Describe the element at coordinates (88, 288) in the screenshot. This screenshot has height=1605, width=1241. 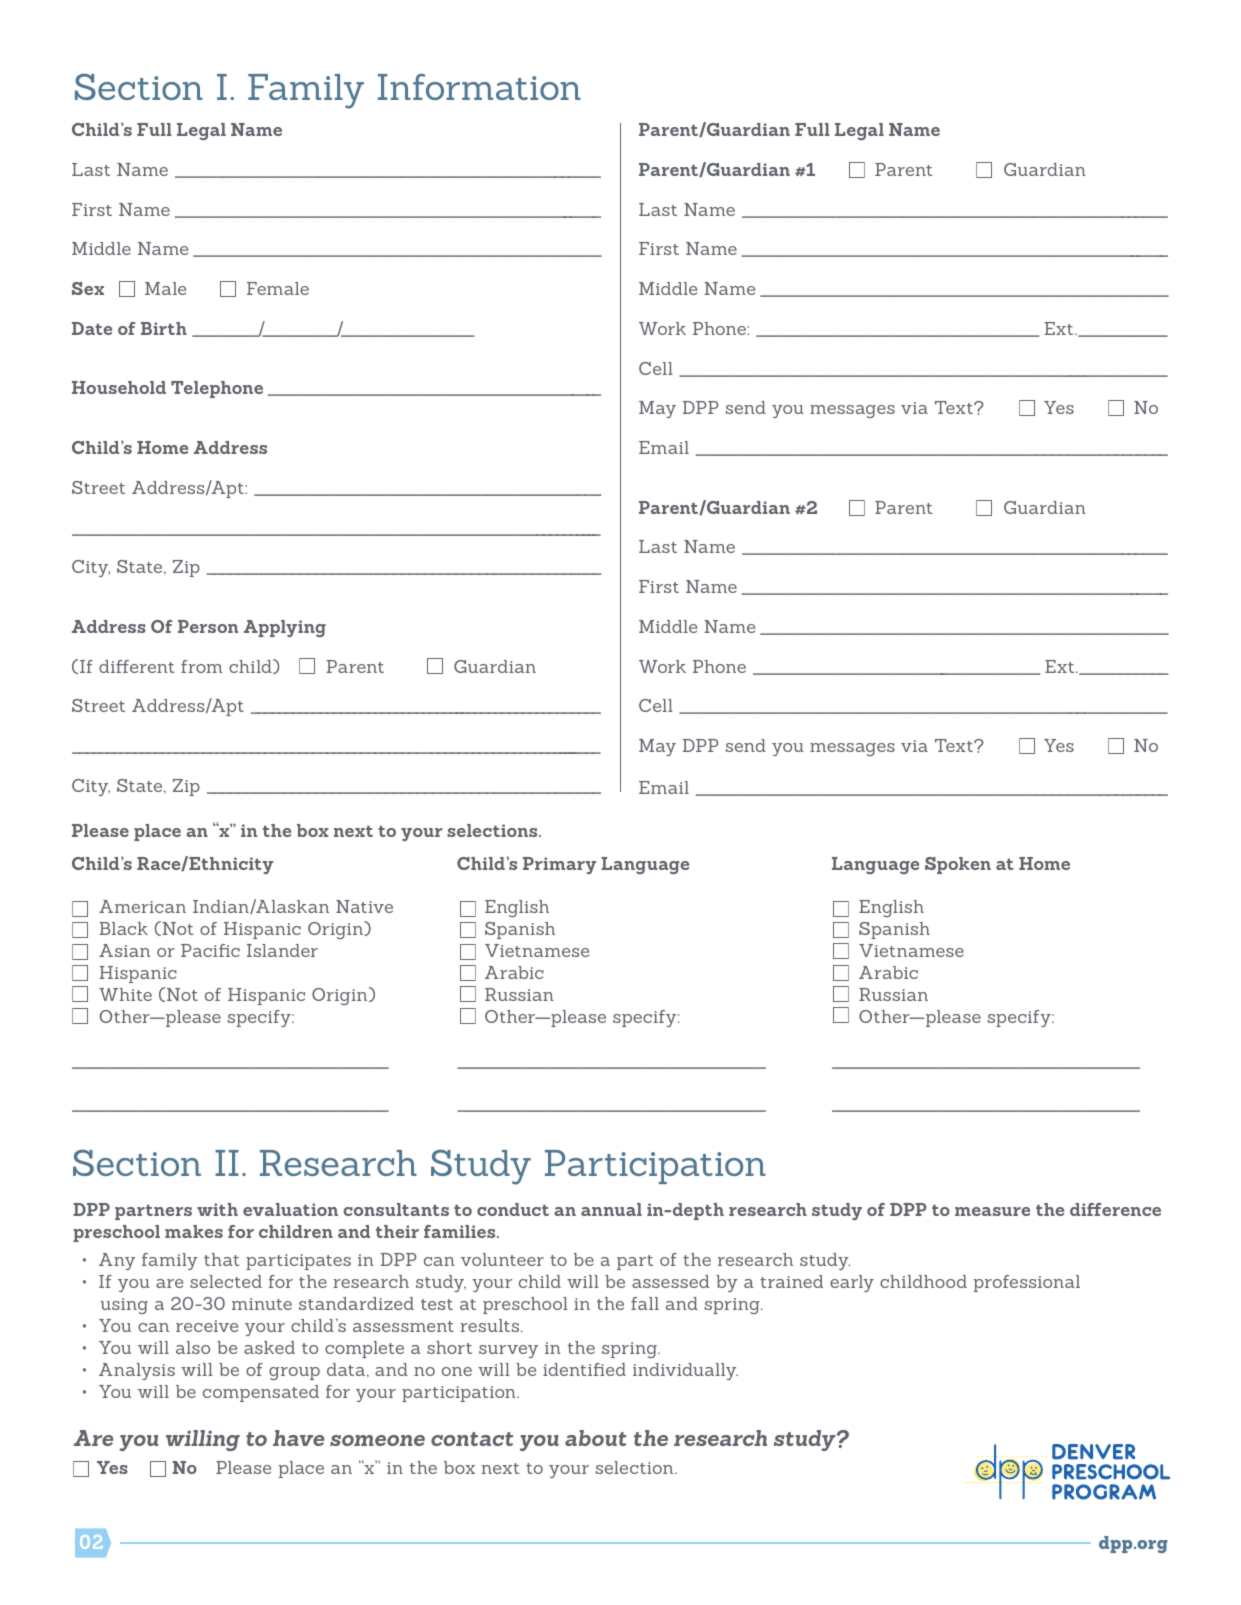
I see `Sex` at that location.
